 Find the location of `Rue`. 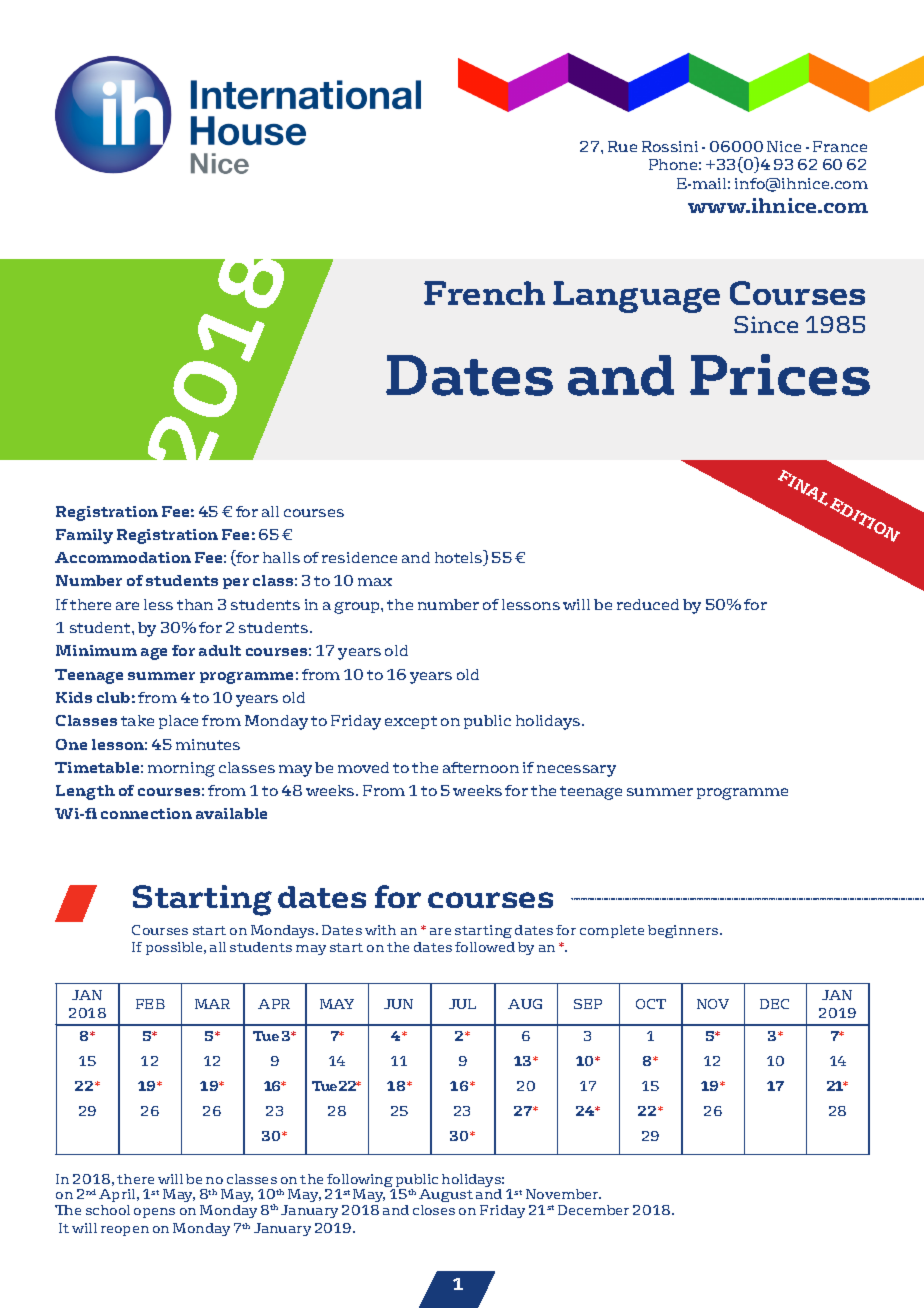

Rue is located at coordinates (622, 146).
